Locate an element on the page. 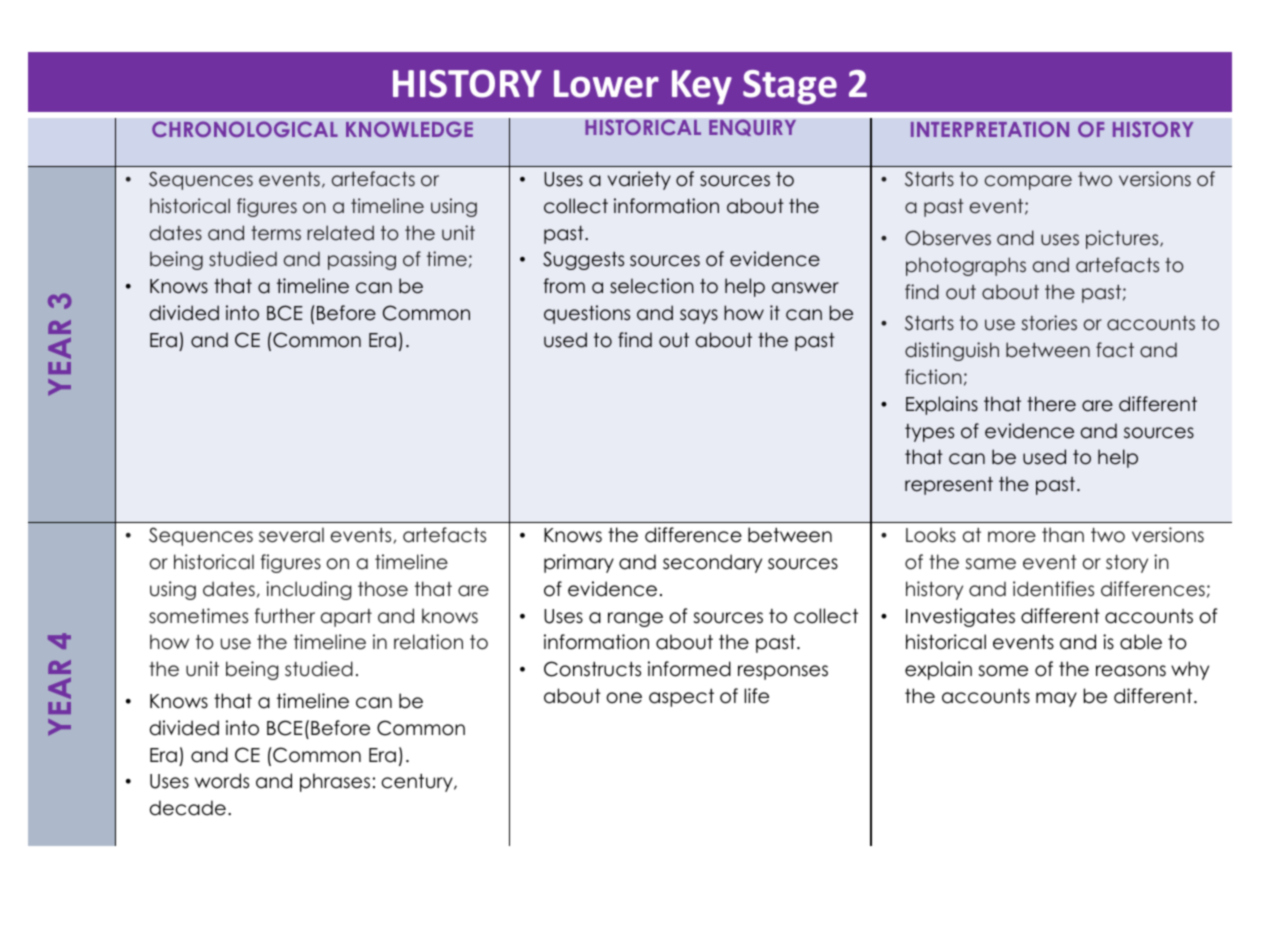  photographs is located at coordinates (966, 266).
